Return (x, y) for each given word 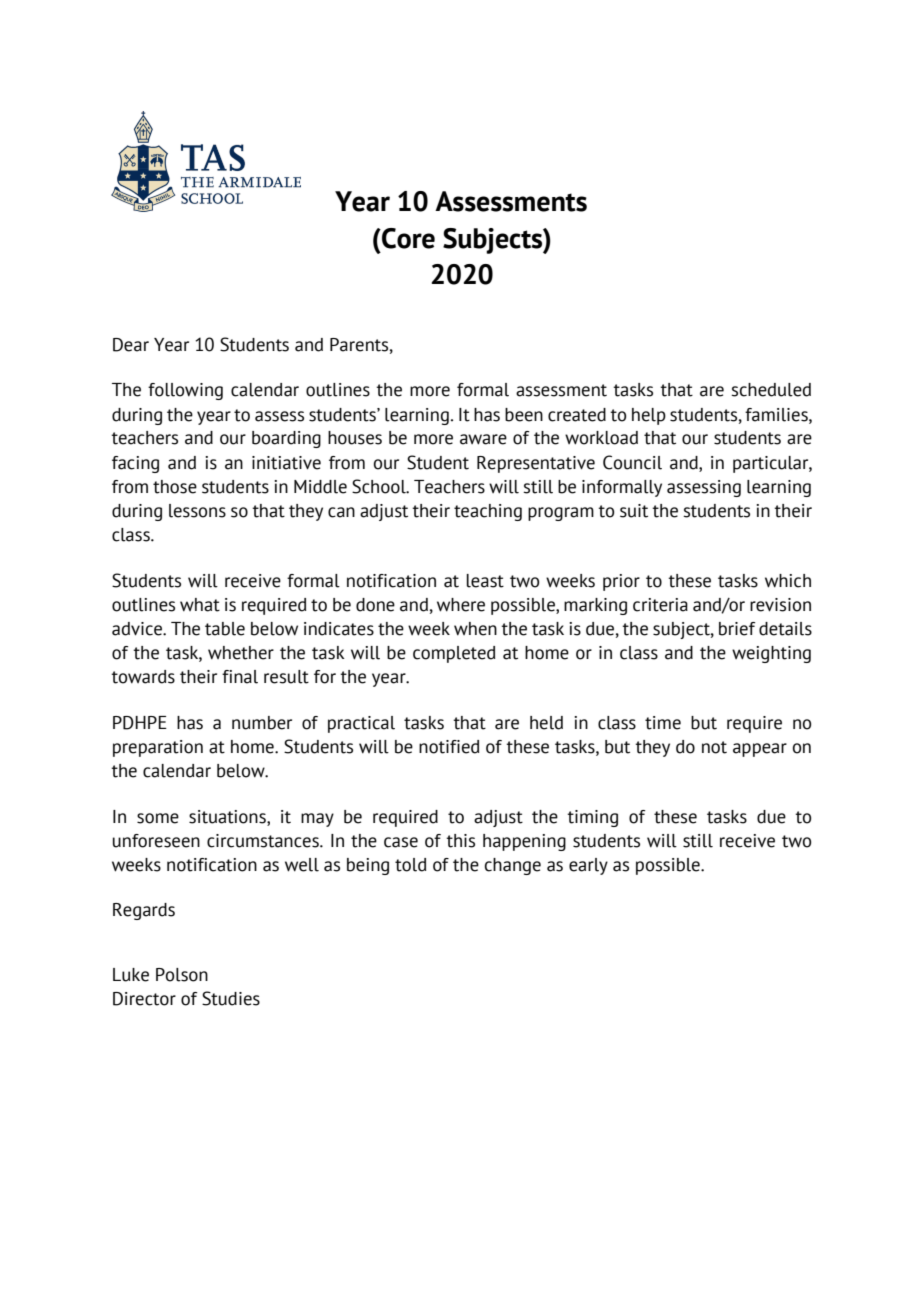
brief (737, 629)
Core (407, 238)
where (461, 605)
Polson (182, 975)
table (225, 629)
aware (483, 439)
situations (228, 818)
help (649, 416)
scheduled (771, 390)
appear (760, 750)
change (513, 866)
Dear (131, 345)
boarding (286, 439)
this (460, 841)
